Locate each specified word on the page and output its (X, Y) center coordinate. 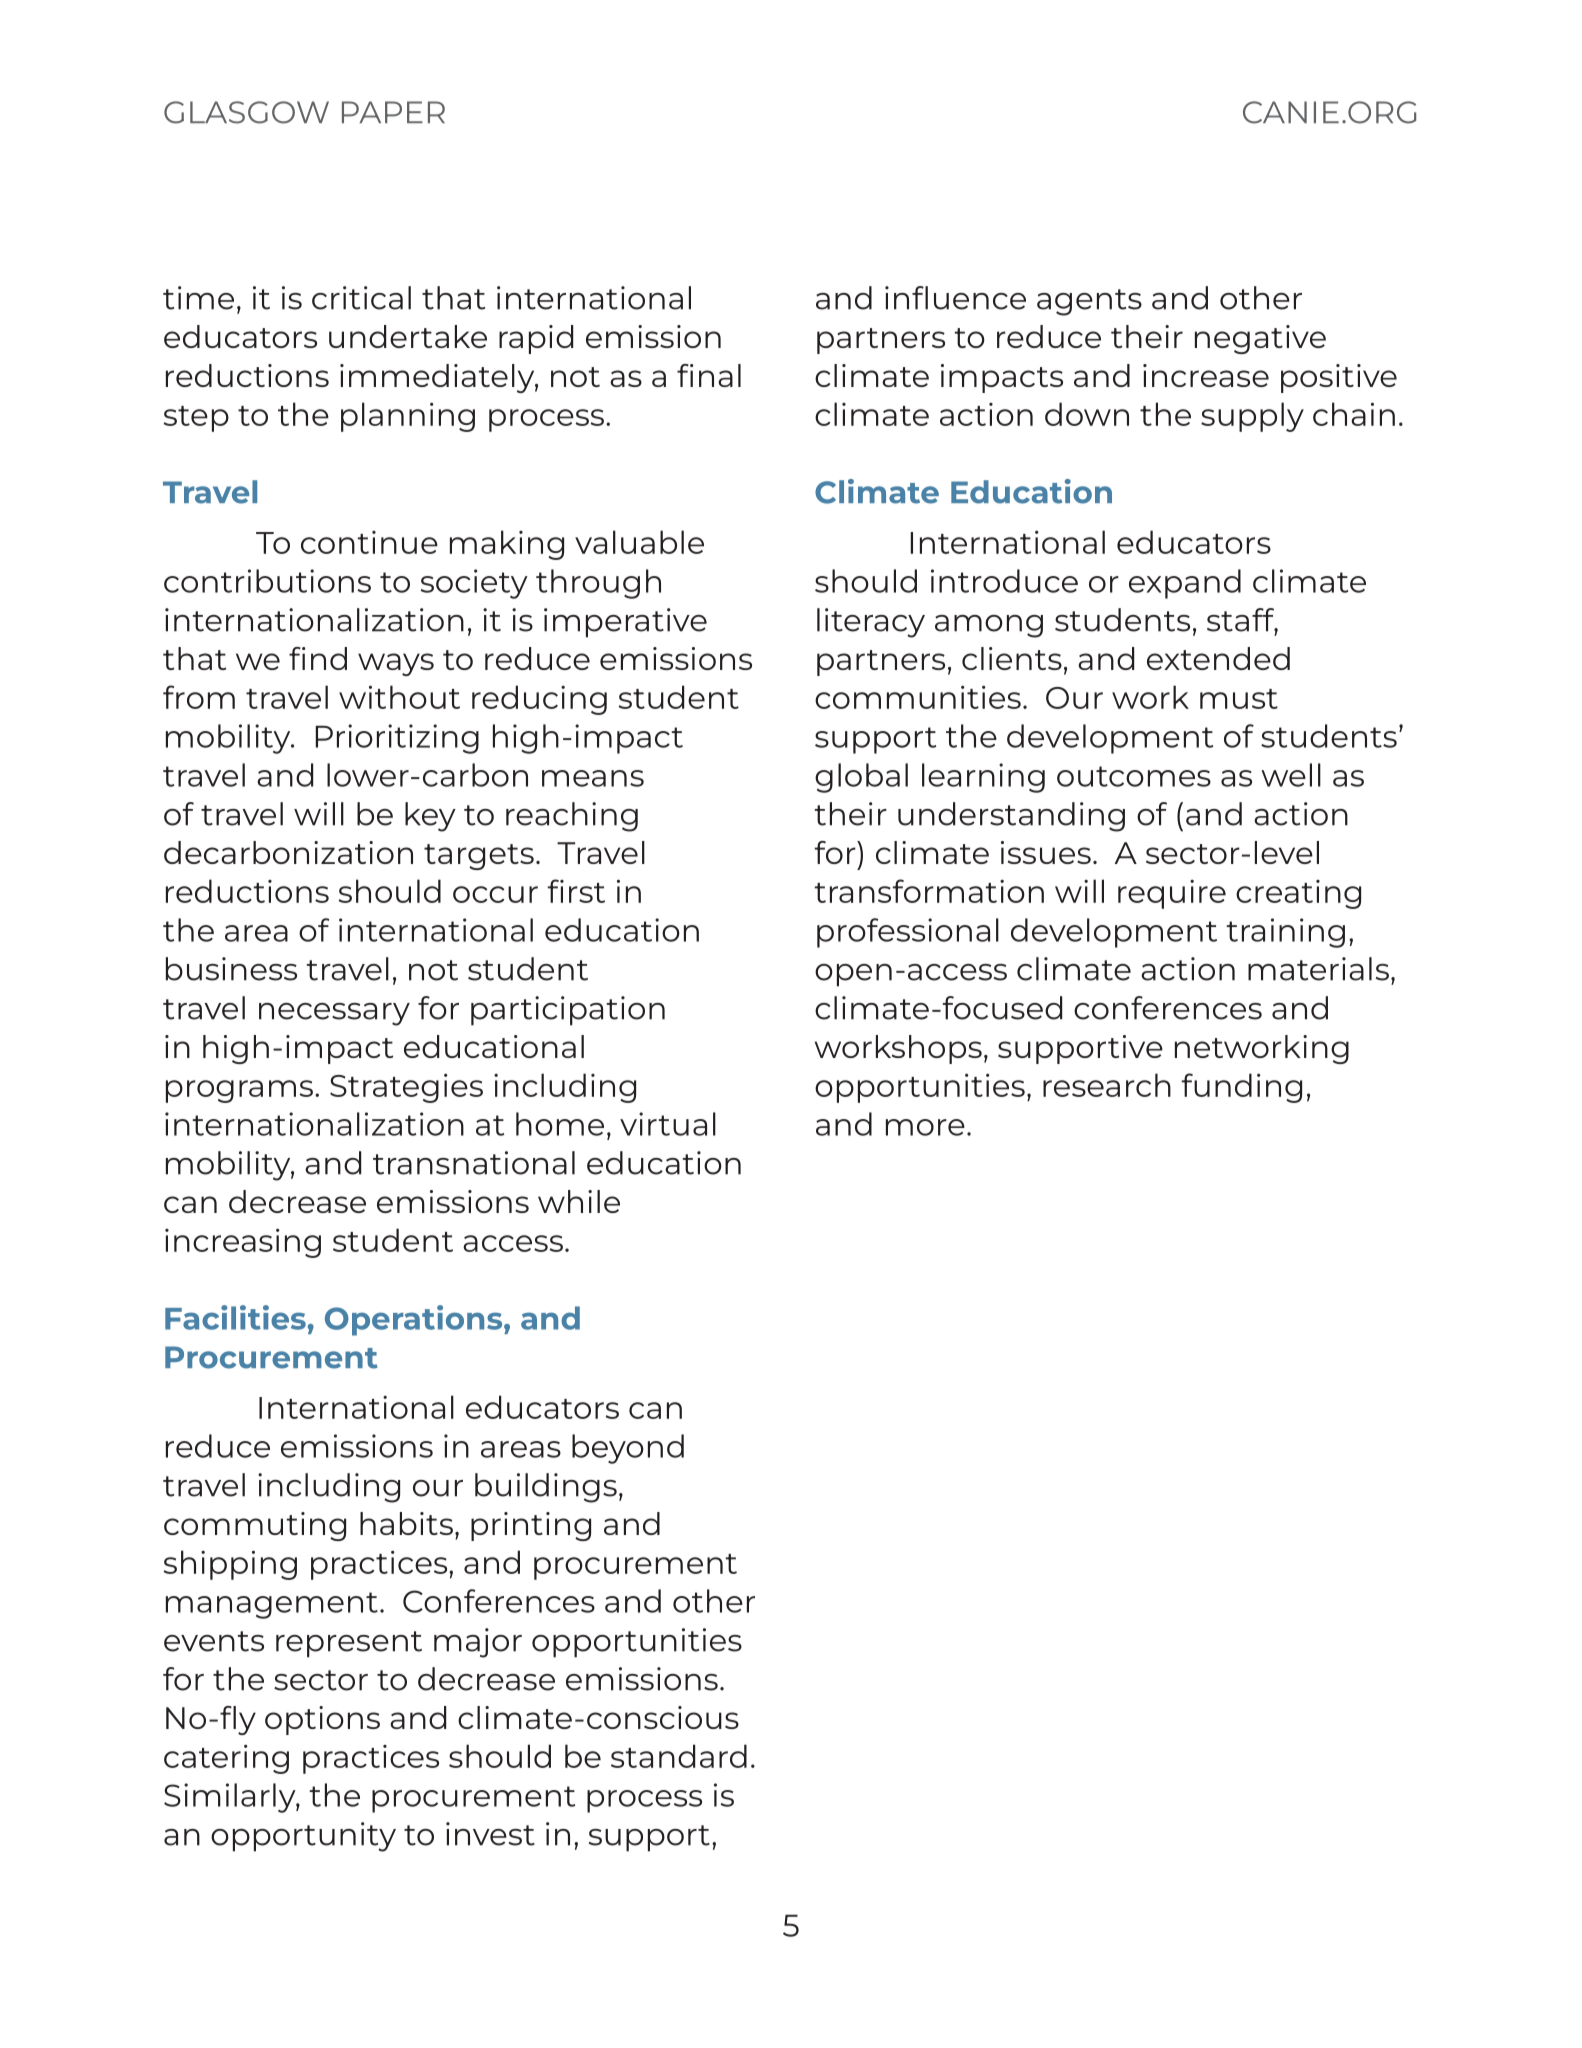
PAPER (393, 112)
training (1285, 933)
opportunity (303, 1837)
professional (908, 933)
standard (679, 1756)
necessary (334, 1014)
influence (955, 298)
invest (490, 1834)
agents (1089, 302)
